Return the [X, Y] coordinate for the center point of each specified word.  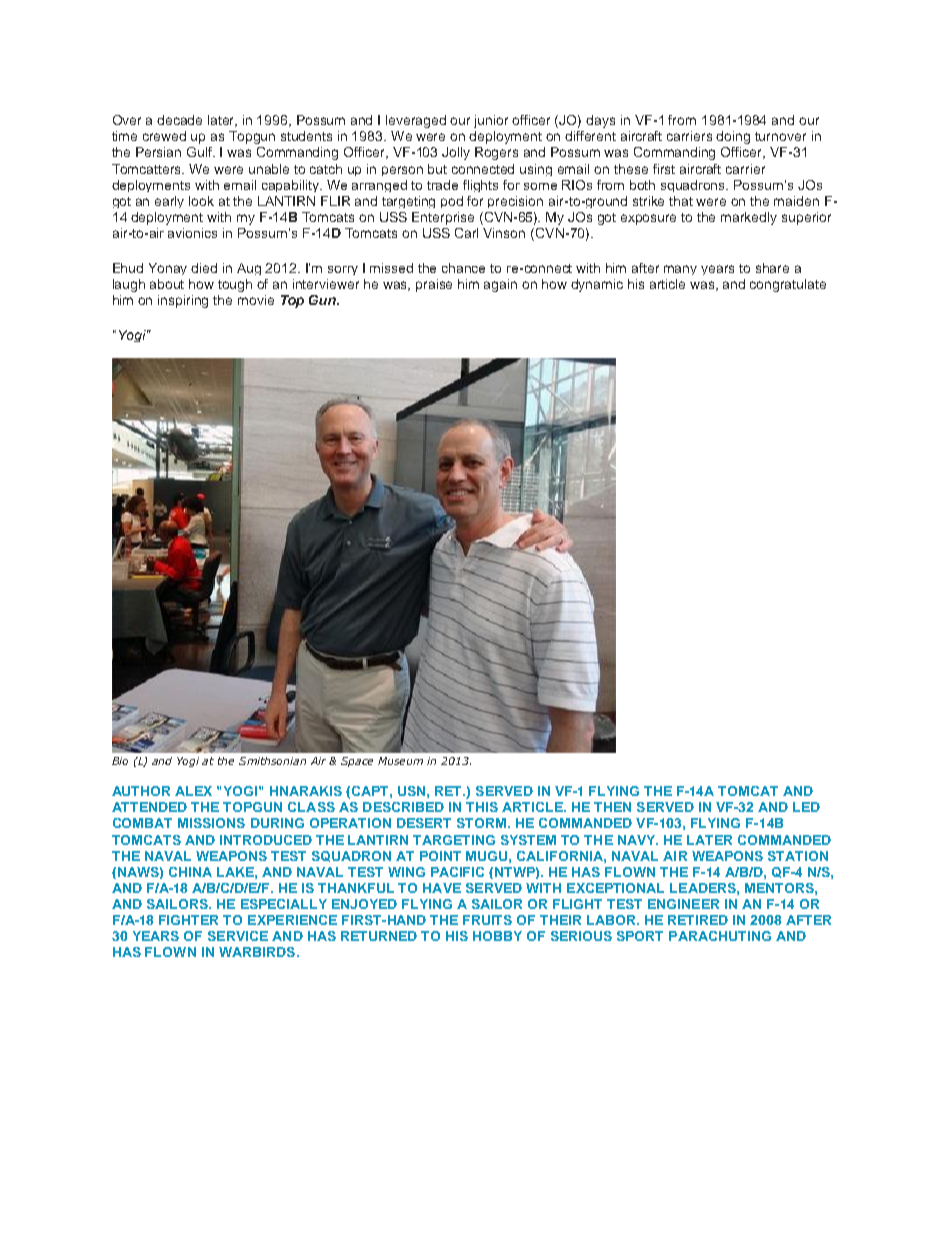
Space [357, 762]
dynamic [597, 285]
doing [733, 137]
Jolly [456, 153]
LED [806, 807]
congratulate [788, 285]
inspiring [183, 301]
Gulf [201, 152]
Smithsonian [272, 761]
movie [256, 300]
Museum [400, 761]
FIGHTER [188, 920]
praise [434, 285]
